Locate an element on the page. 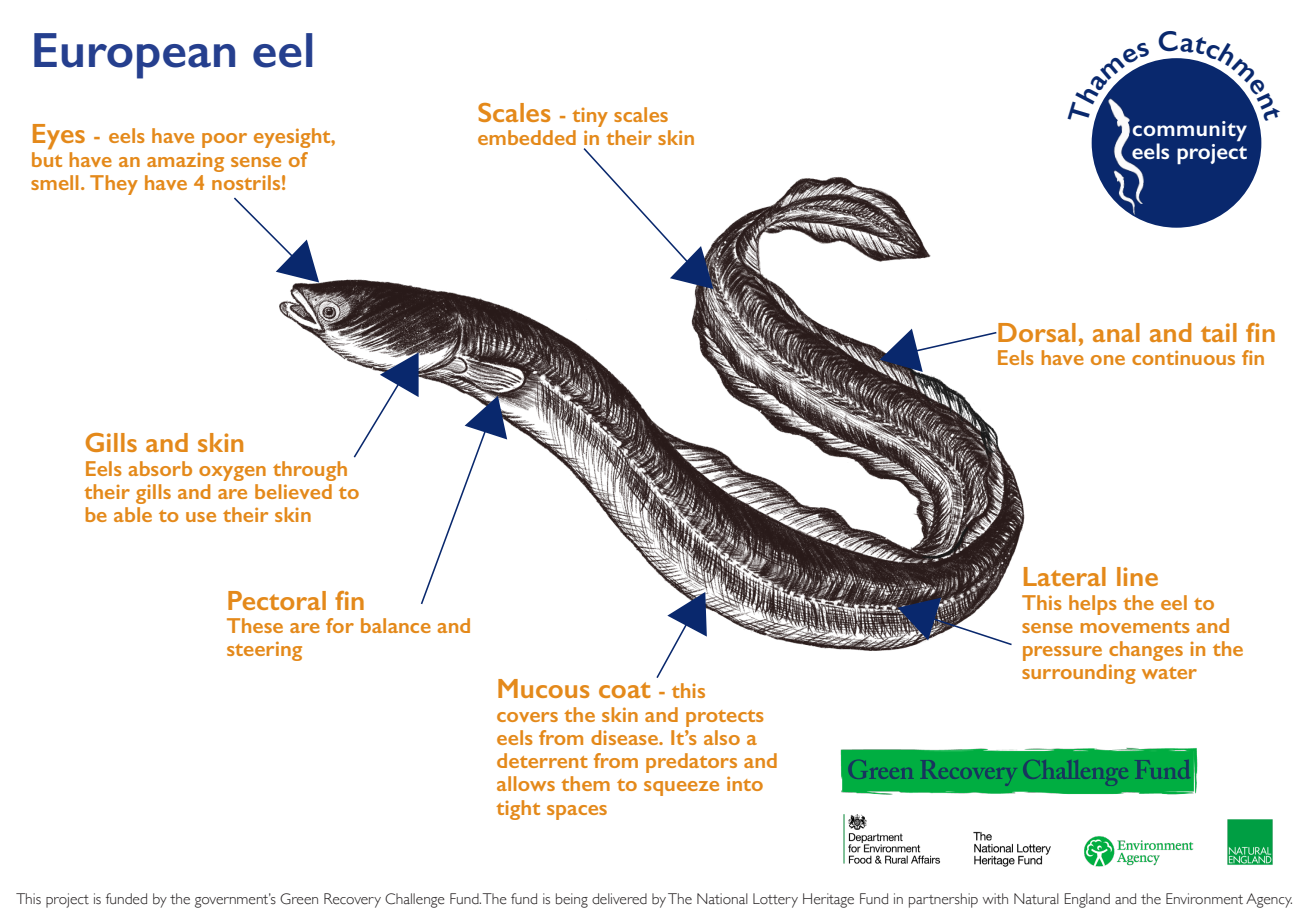 The height and width of the image is (924, 1308). They is located at coordinates (114, 185).
